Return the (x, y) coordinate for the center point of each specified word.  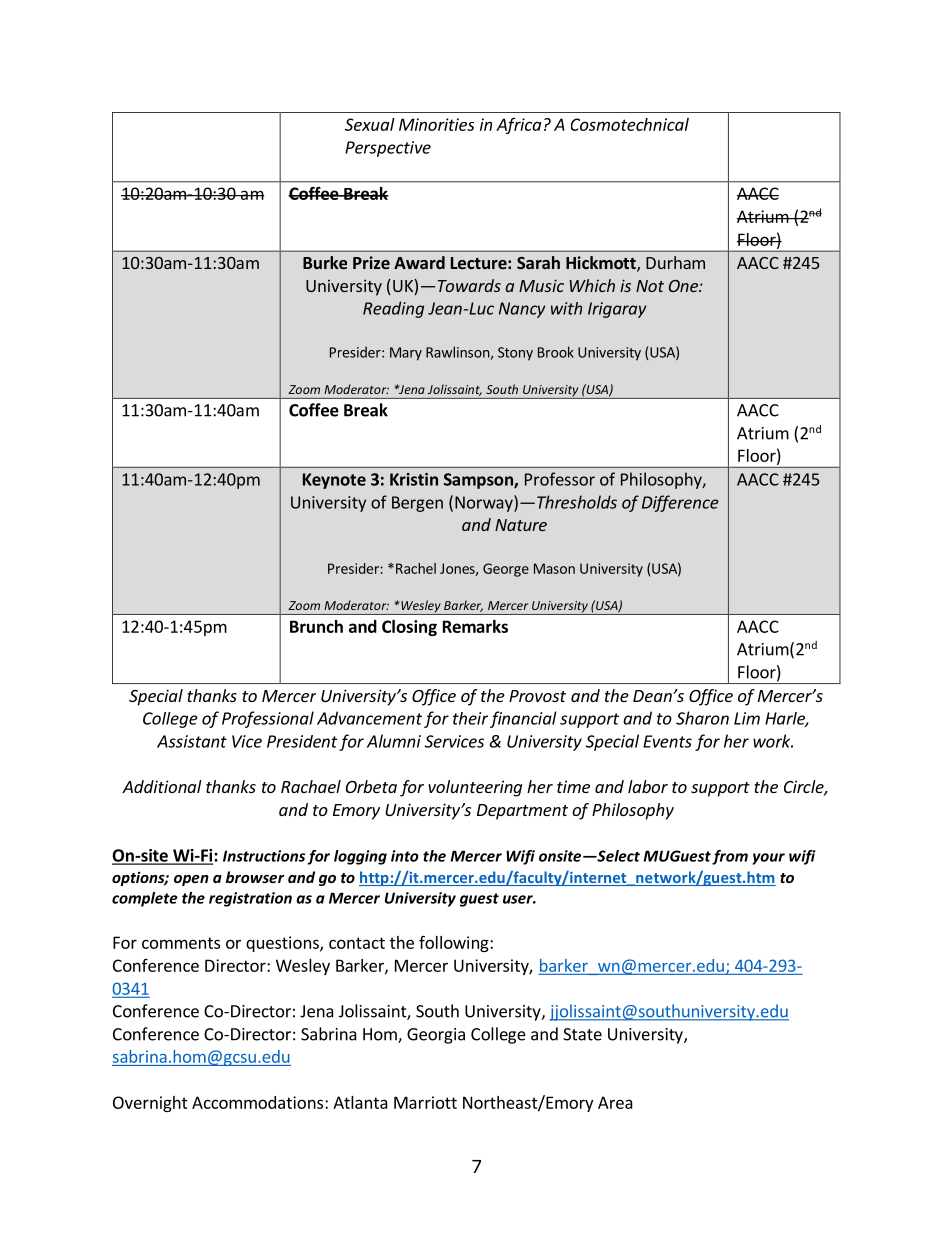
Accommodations (259, 1102)
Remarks (475, 626)
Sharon (702, 718)
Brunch (316, 626)
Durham (675, 262)
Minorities (436, 124)
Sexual (370, 124)
